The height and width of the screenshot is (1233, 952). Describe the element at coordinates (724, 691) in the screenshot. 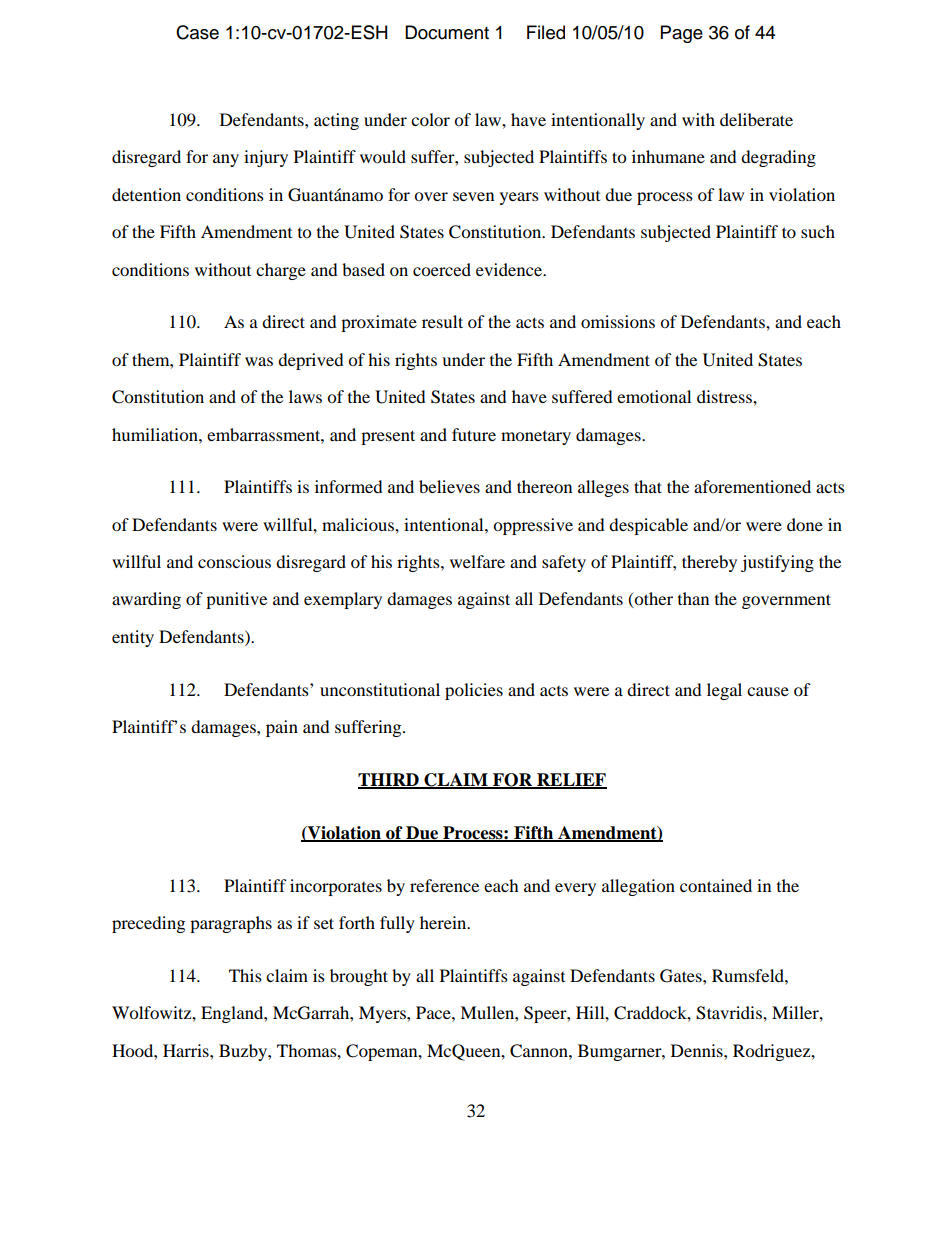

I see `legal` at that location.
